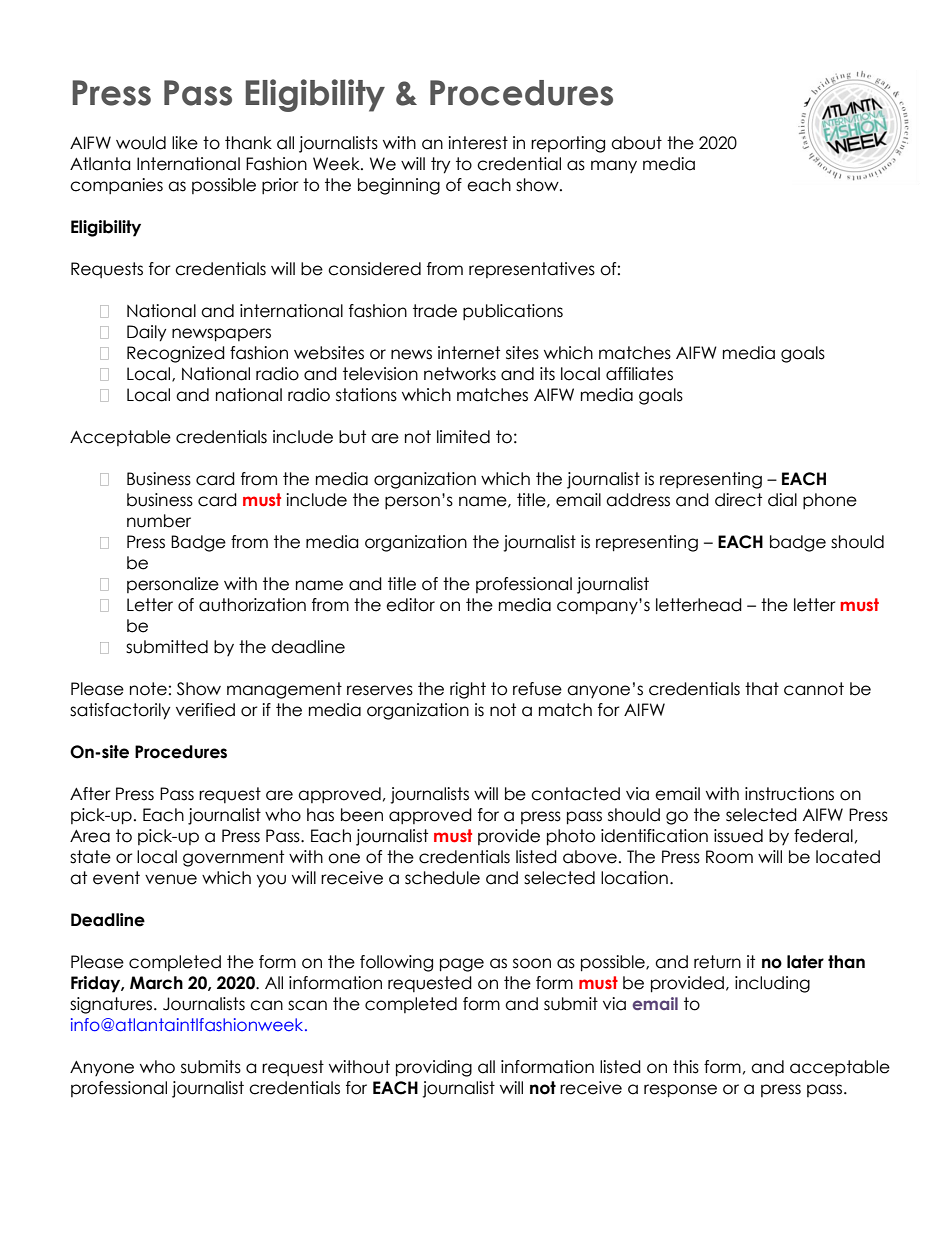  I want to click on about, so click(636, 143).
